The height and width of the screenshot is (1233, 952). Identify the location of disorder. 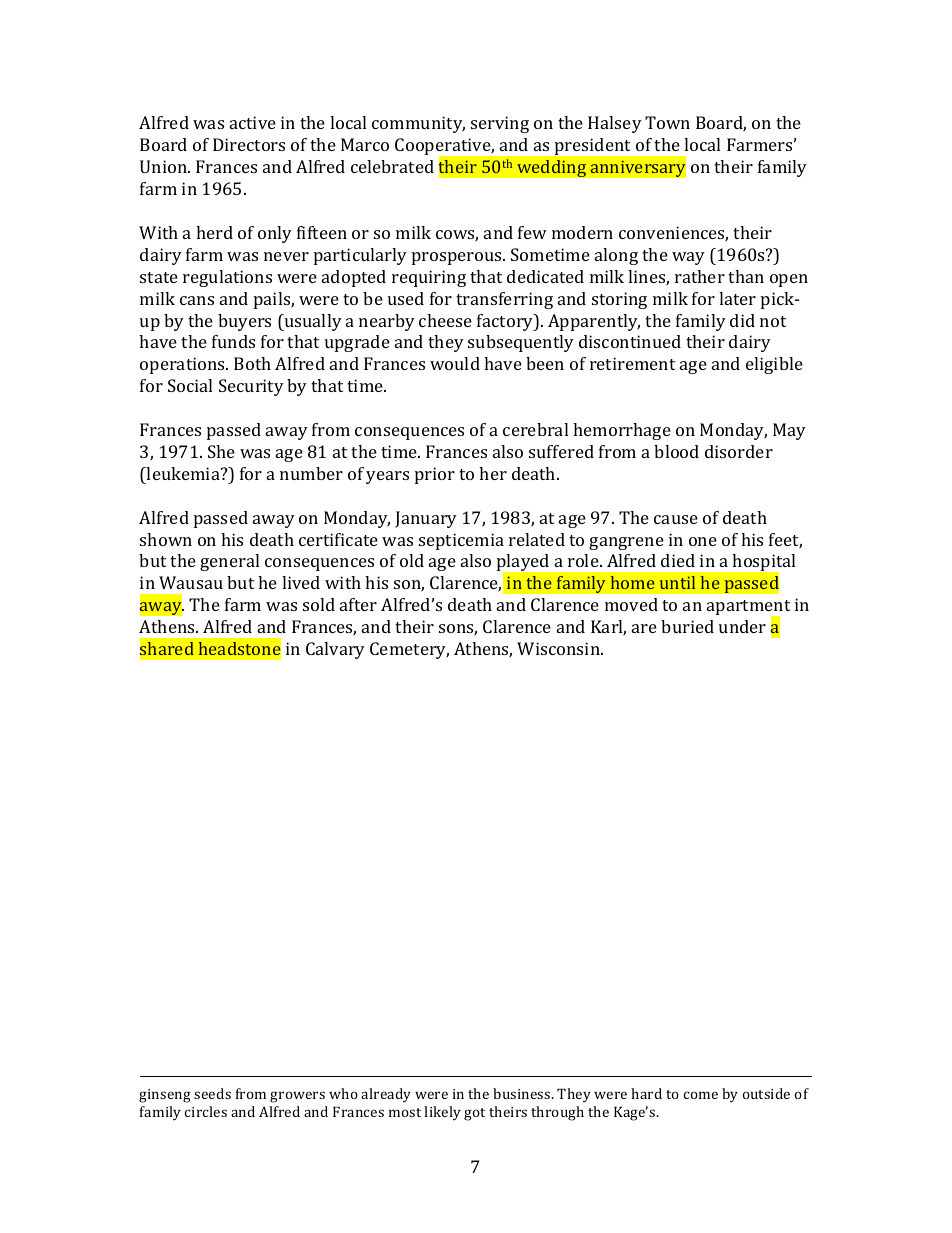
(739, 451).
